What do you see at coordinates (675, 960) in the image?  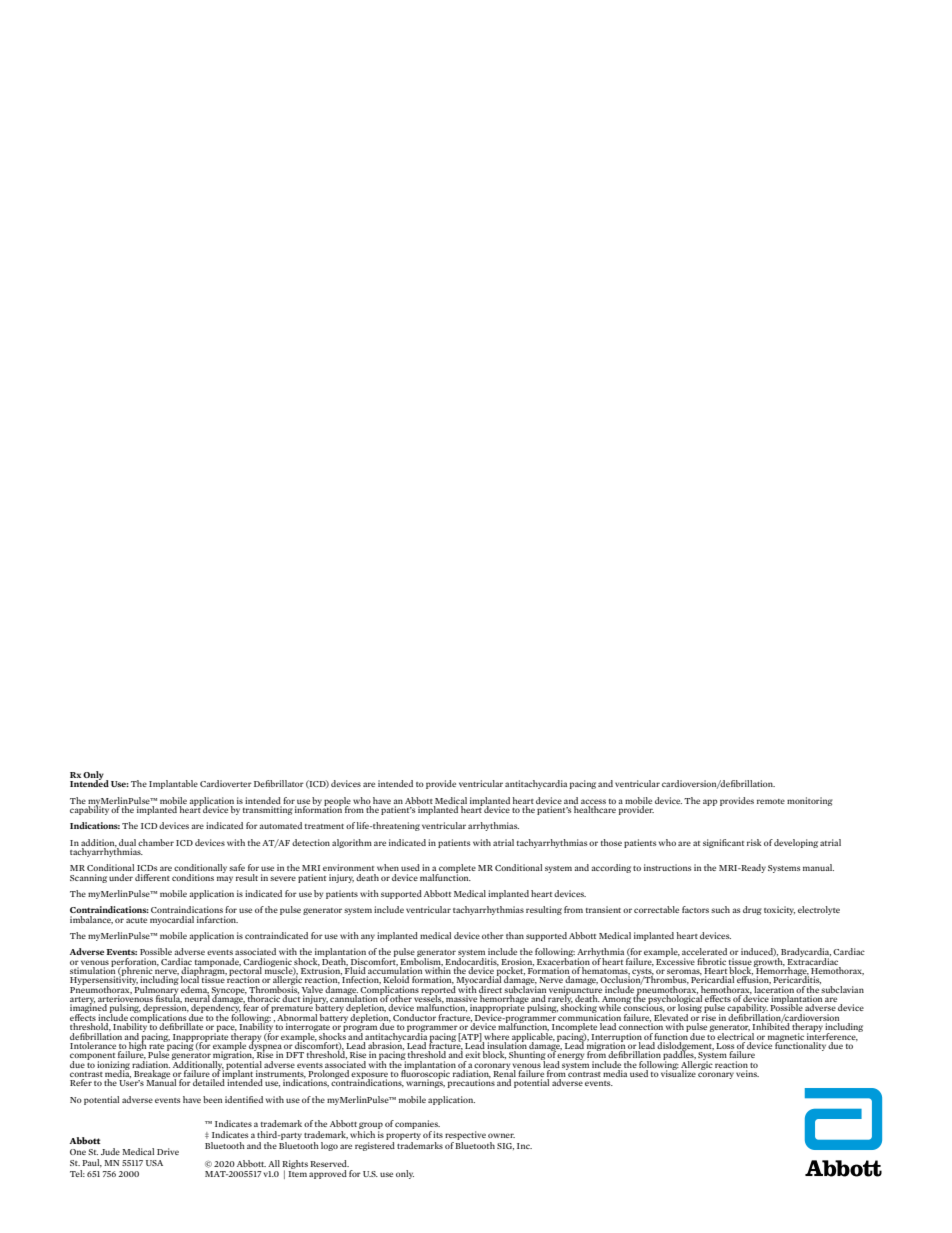 I see `Excessive` at bounding box center [675, 960].
